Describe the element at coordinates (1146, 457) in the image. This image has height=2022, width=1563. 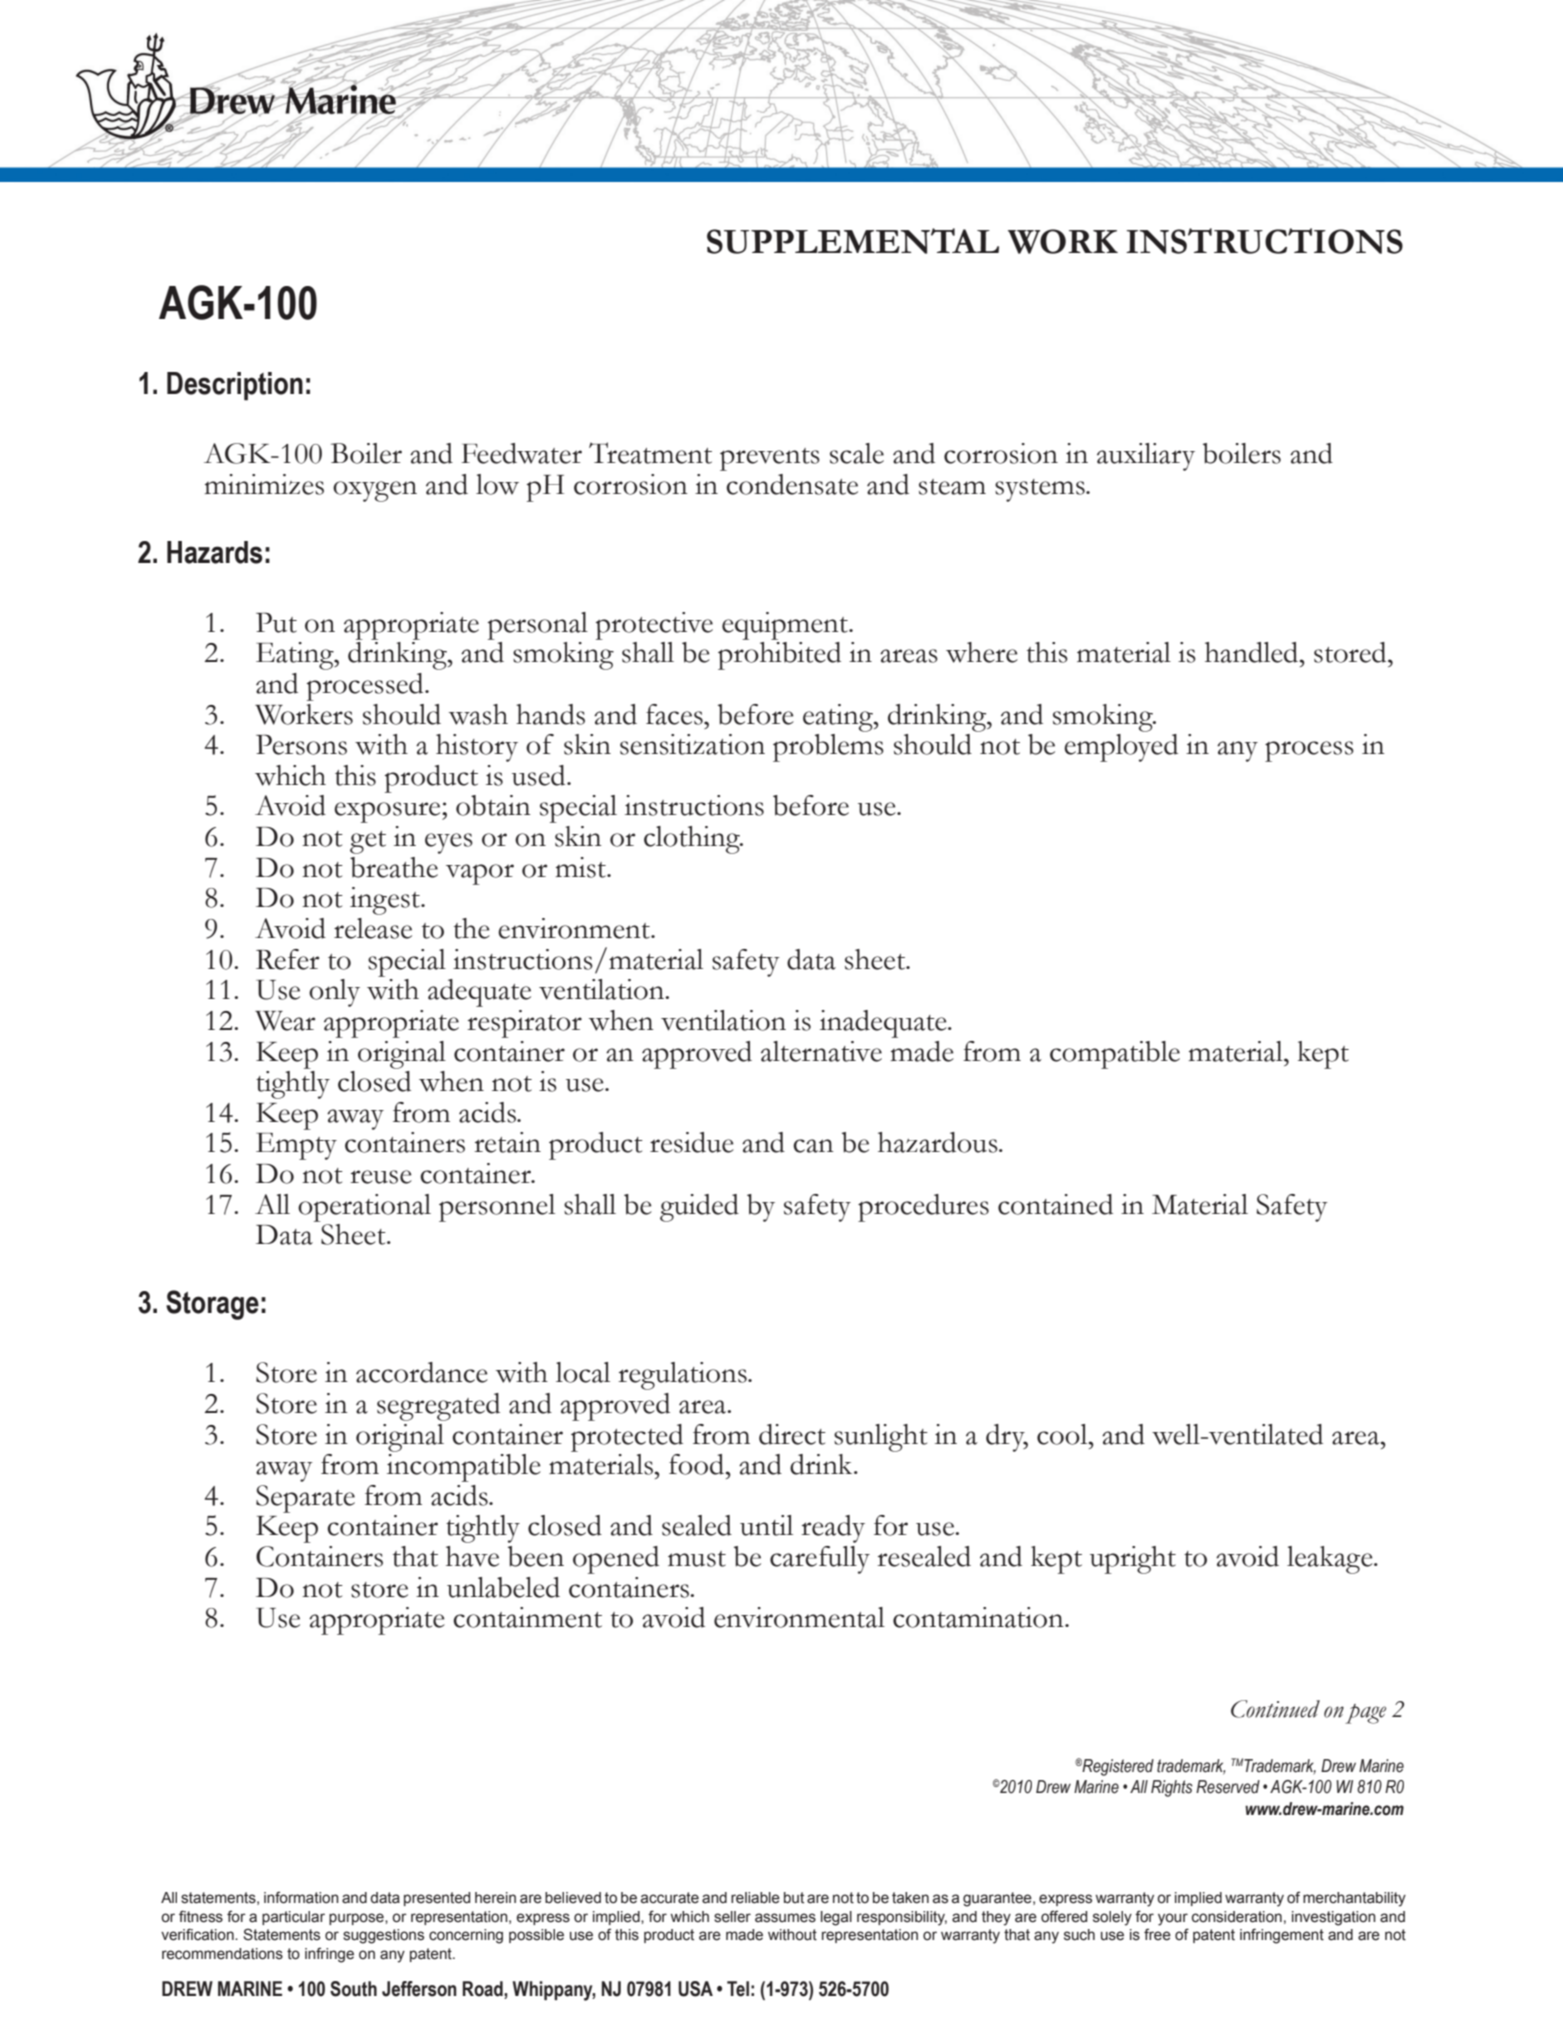
I see `auxiliary` at that location.
